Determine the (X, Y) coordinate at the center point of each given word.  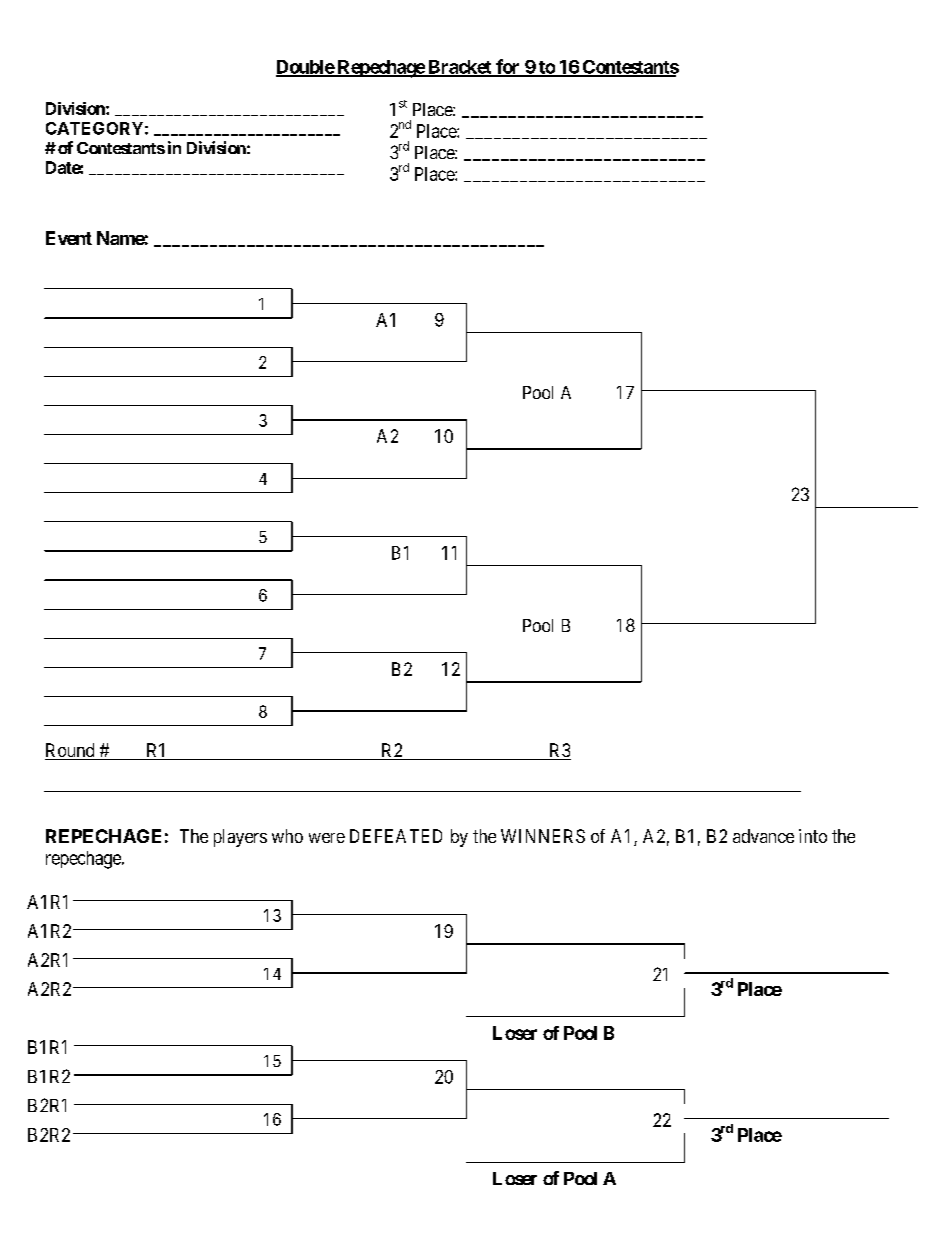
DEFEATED (396, 836)
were (327, 838)
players (240, 838)
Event (69, 238)
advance (763, 836)
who (287, 836)
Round (71, 751)
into (813, 836)
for (508, 67)
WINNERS (543, 836)
